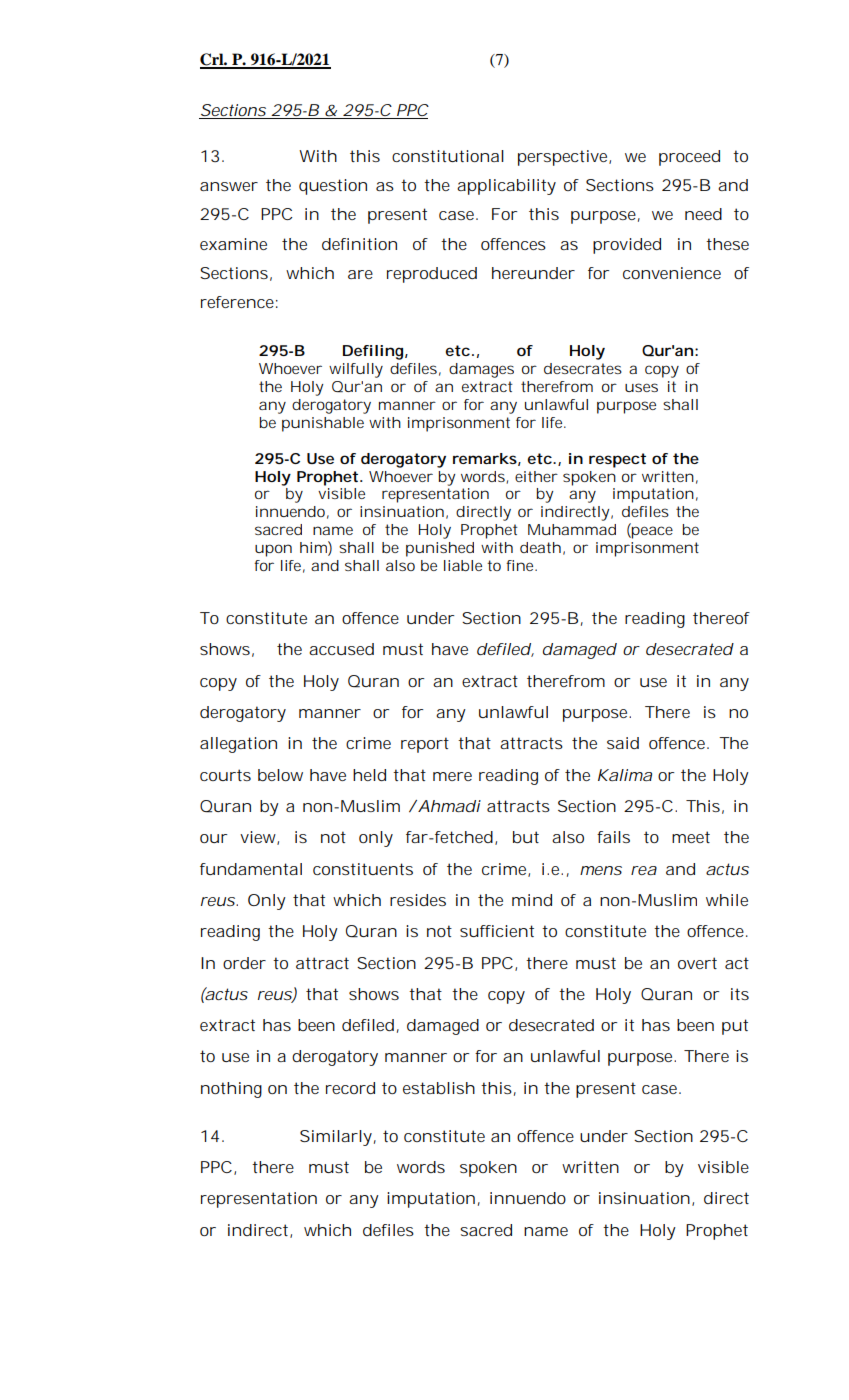  Describe the element at coordinates (251, 869) in the screenshot. I see `fundamental` at that location.
